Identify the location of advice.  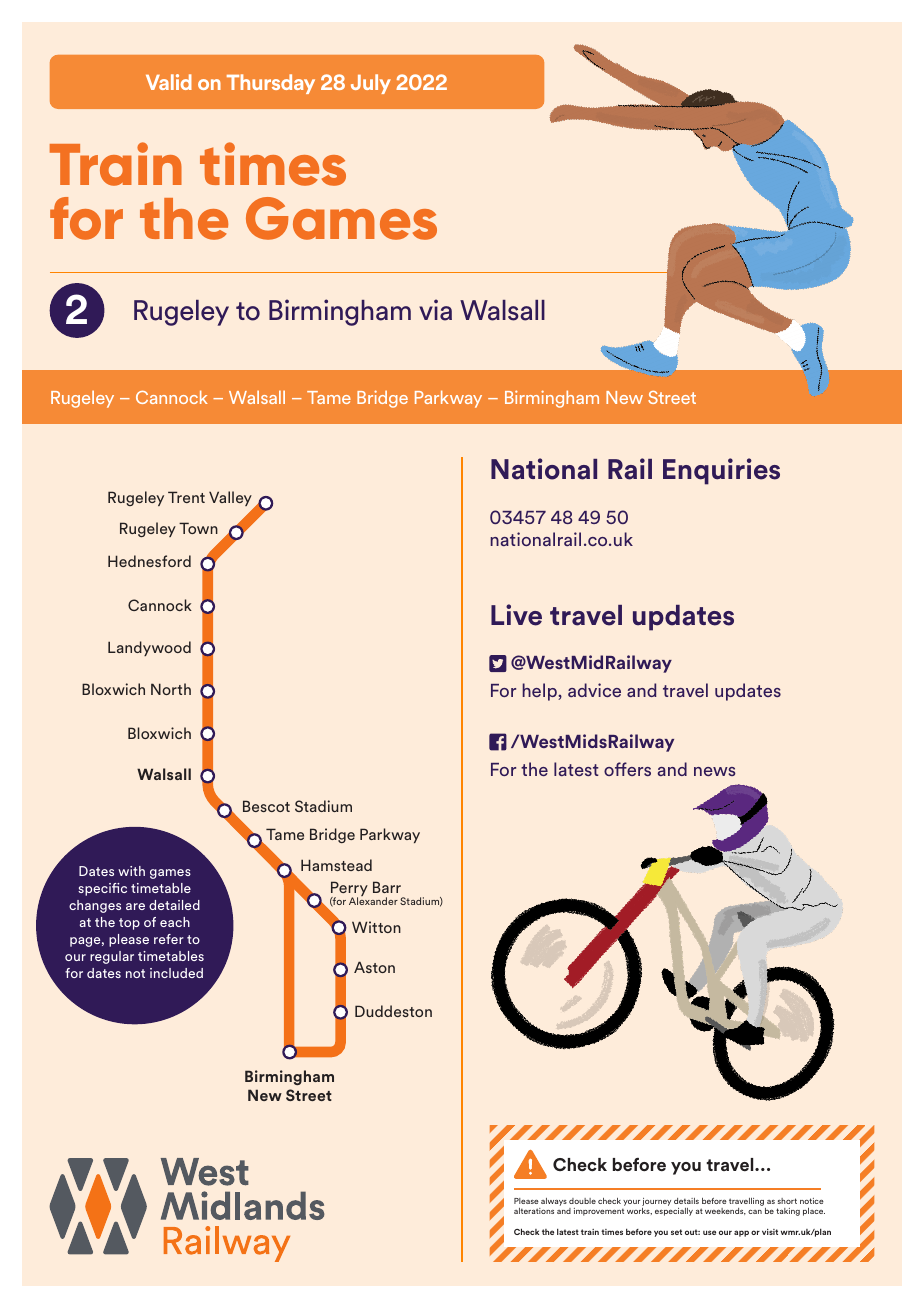
(594, 690).
